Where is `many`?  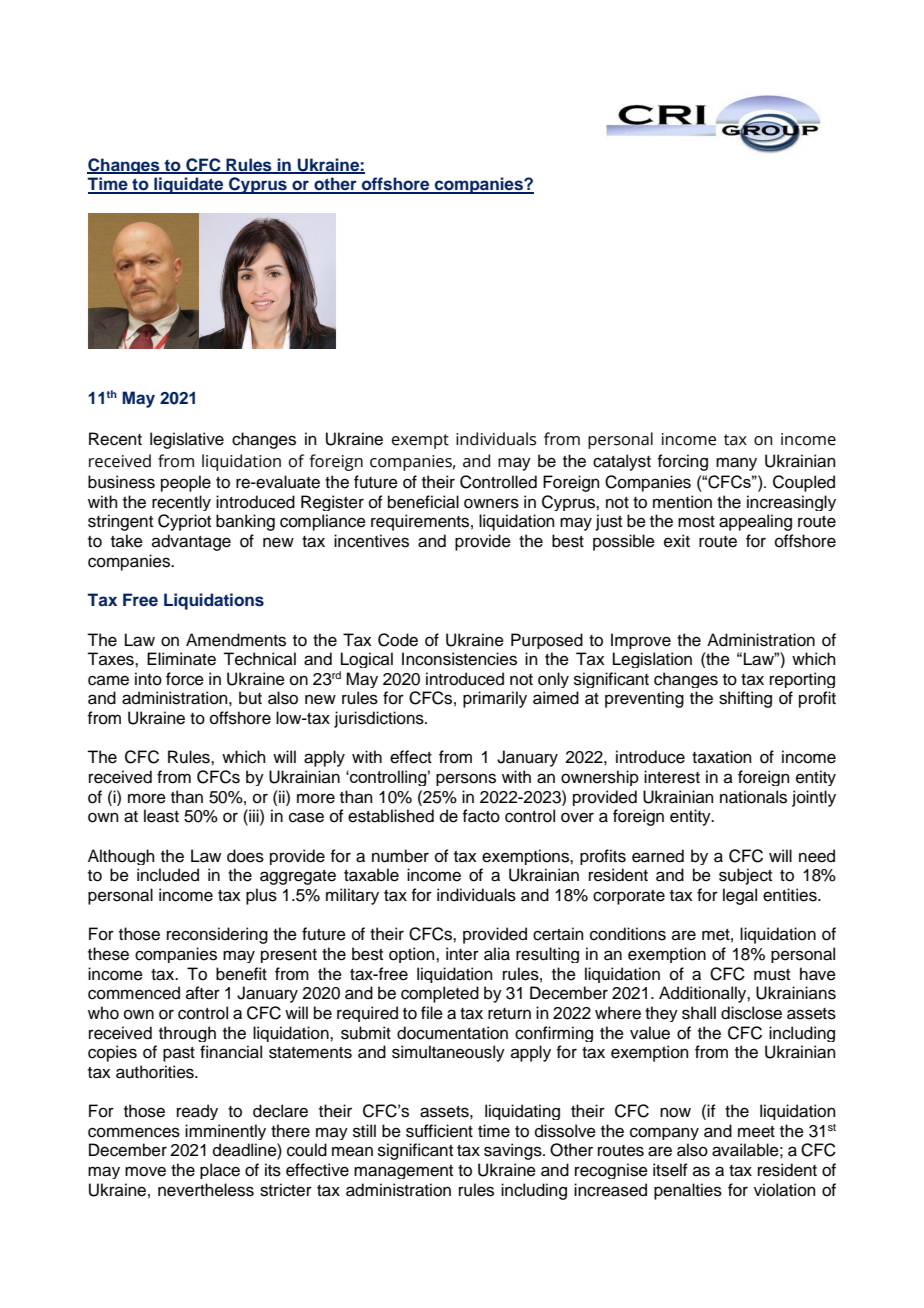 many is located at coordinates (736, 464).
